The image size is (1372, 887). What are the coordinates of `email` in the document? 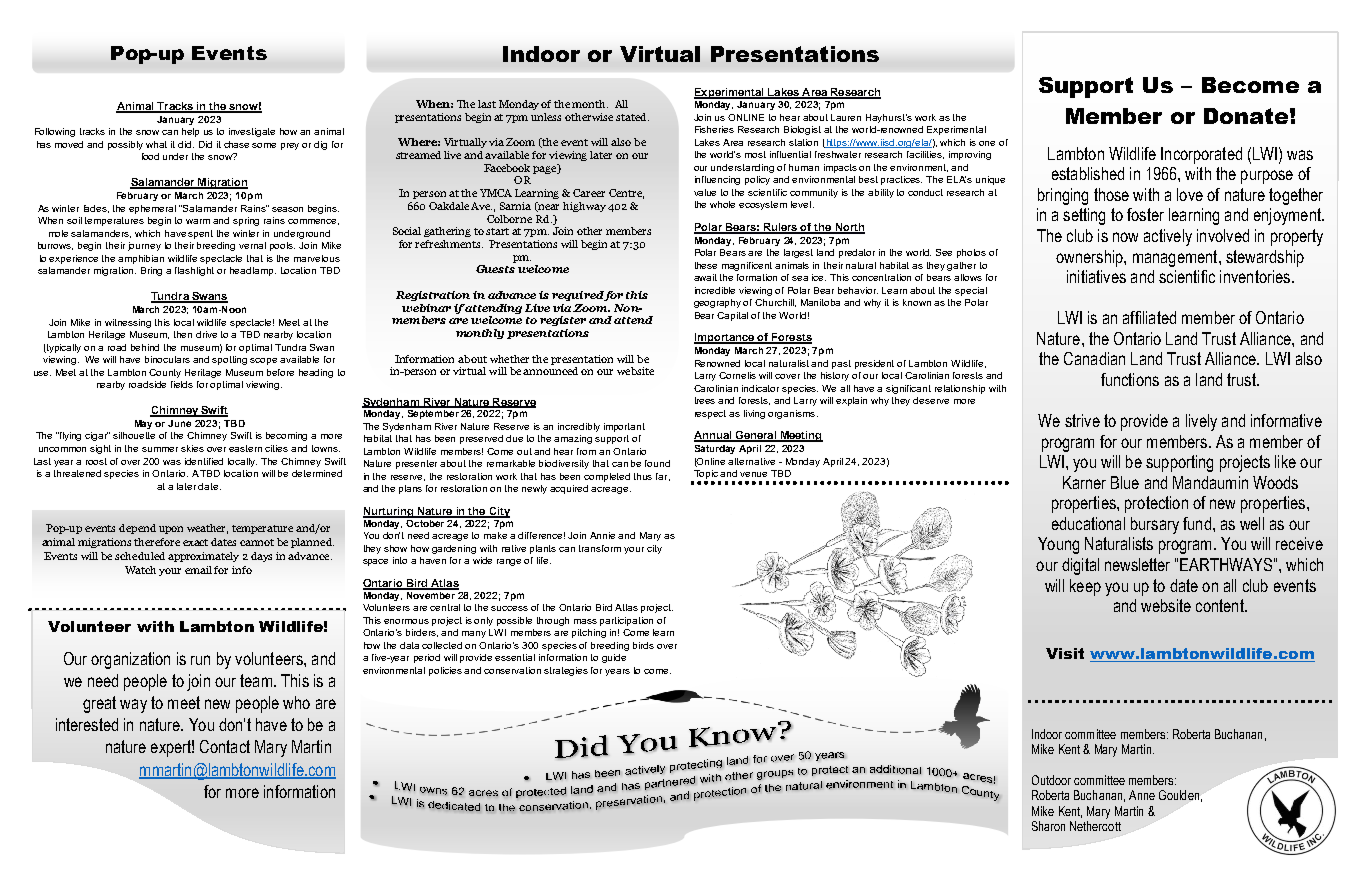 It's located at (198, 570).
